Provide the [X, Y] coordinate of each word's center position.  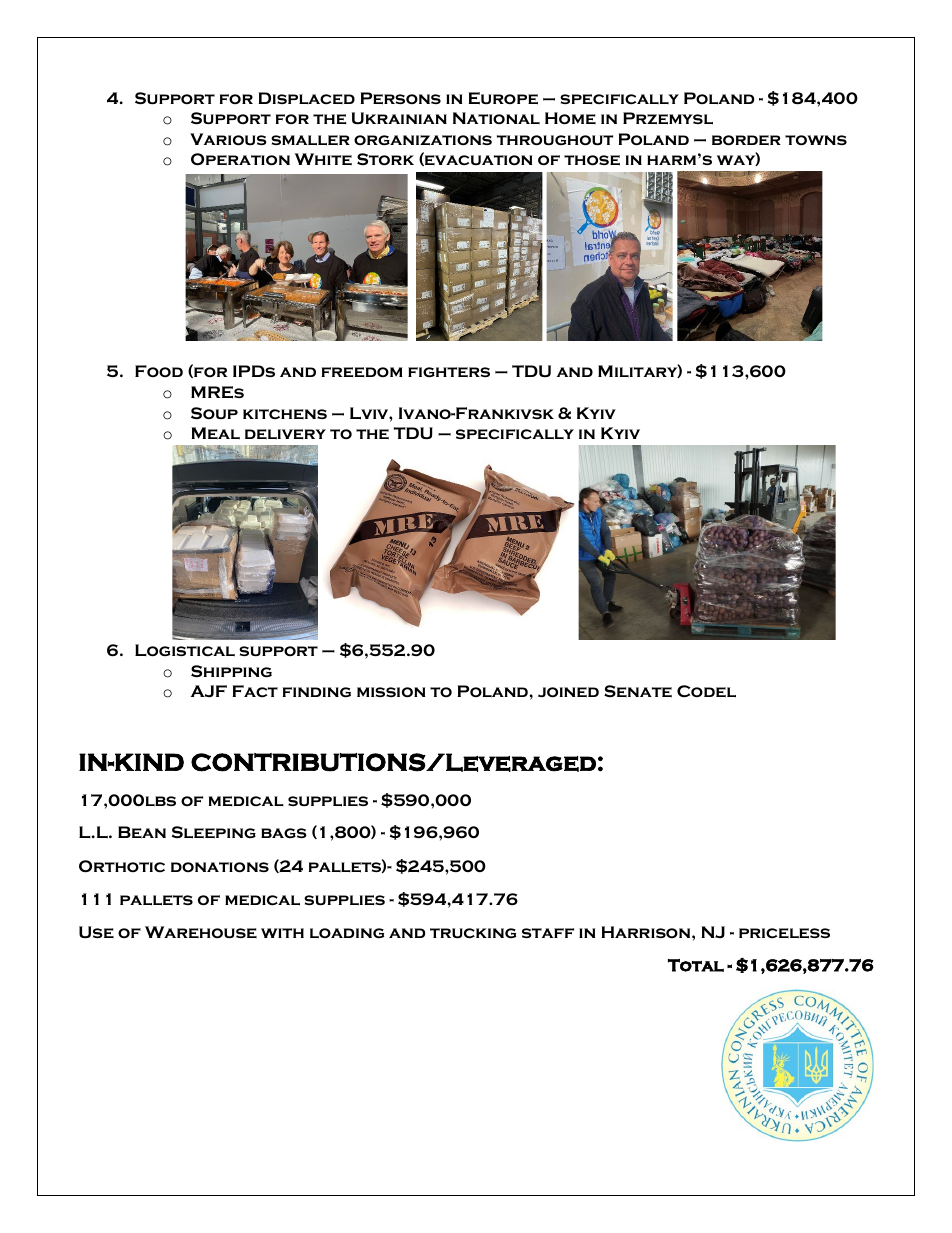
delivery [285, 434]
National [496, 118]
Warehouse [201, 932]
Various [228, 139]
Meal [216, 433]
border [746, 140]
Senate [638, 691]
